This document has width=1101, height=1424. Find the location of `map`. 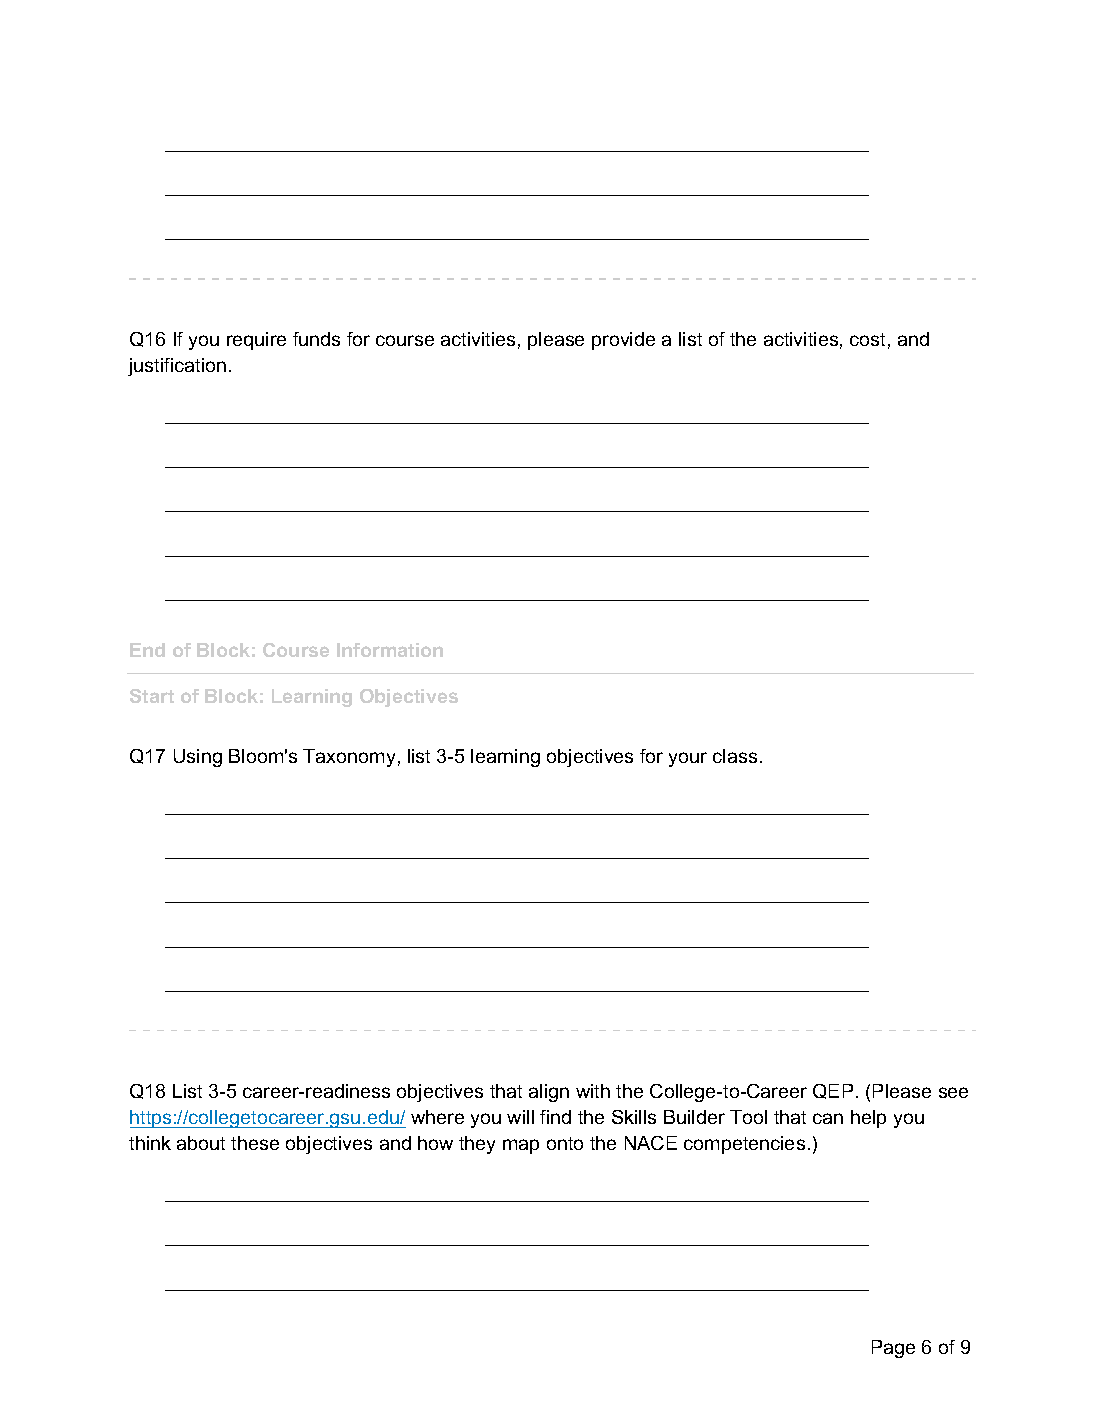

map is located at coordinates (521, 1146).
